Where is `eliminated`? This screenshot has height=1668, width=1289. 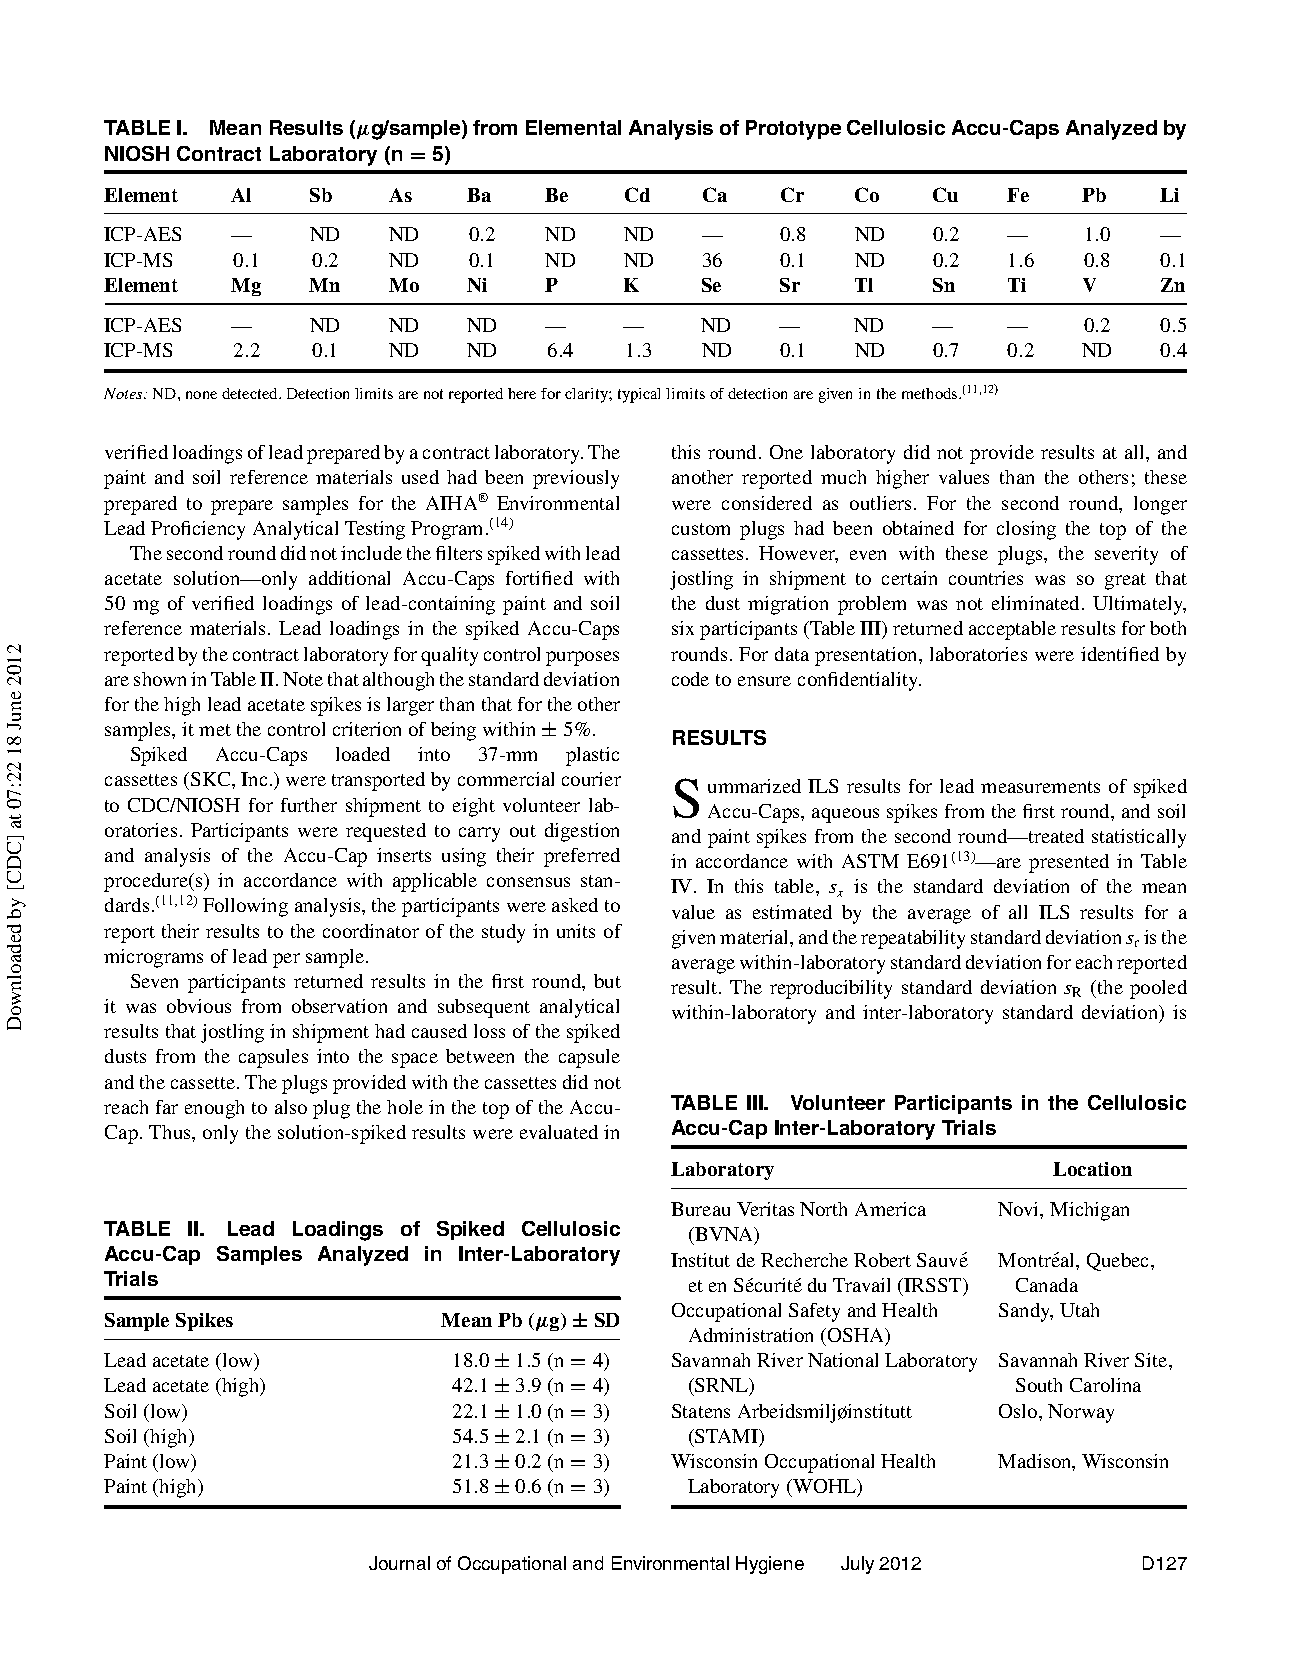 eliminated is located at coordinates (1035, 603).
